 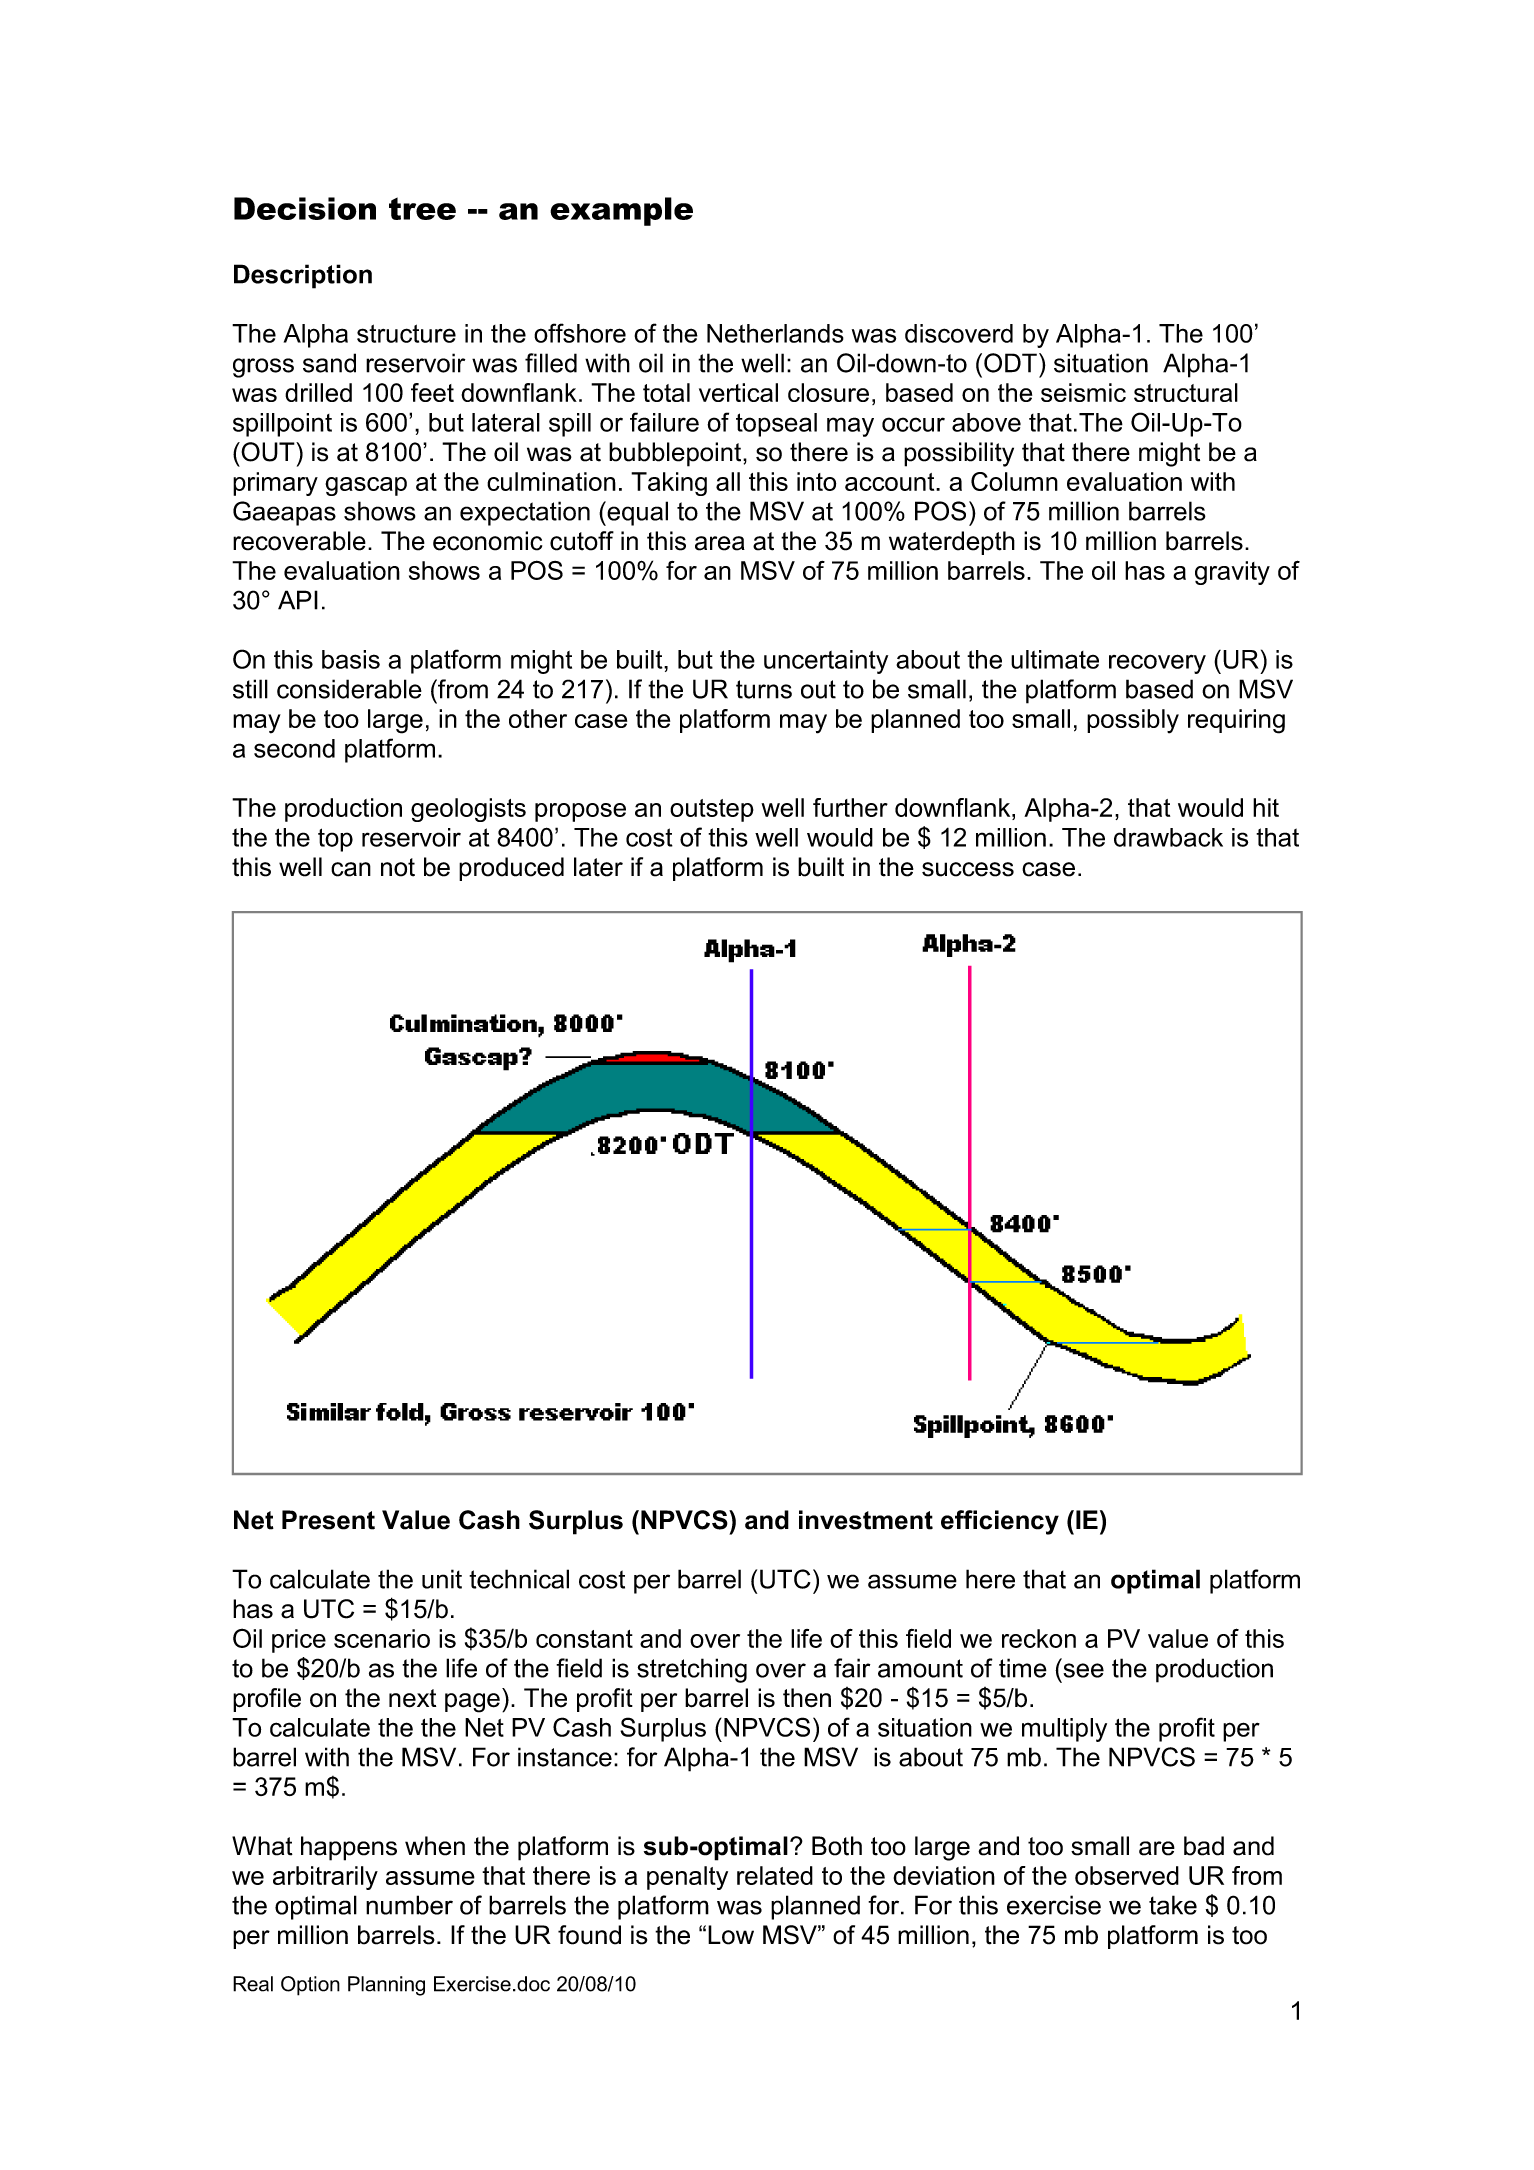 I want to click on structural, so click(x=1186, y=392).
